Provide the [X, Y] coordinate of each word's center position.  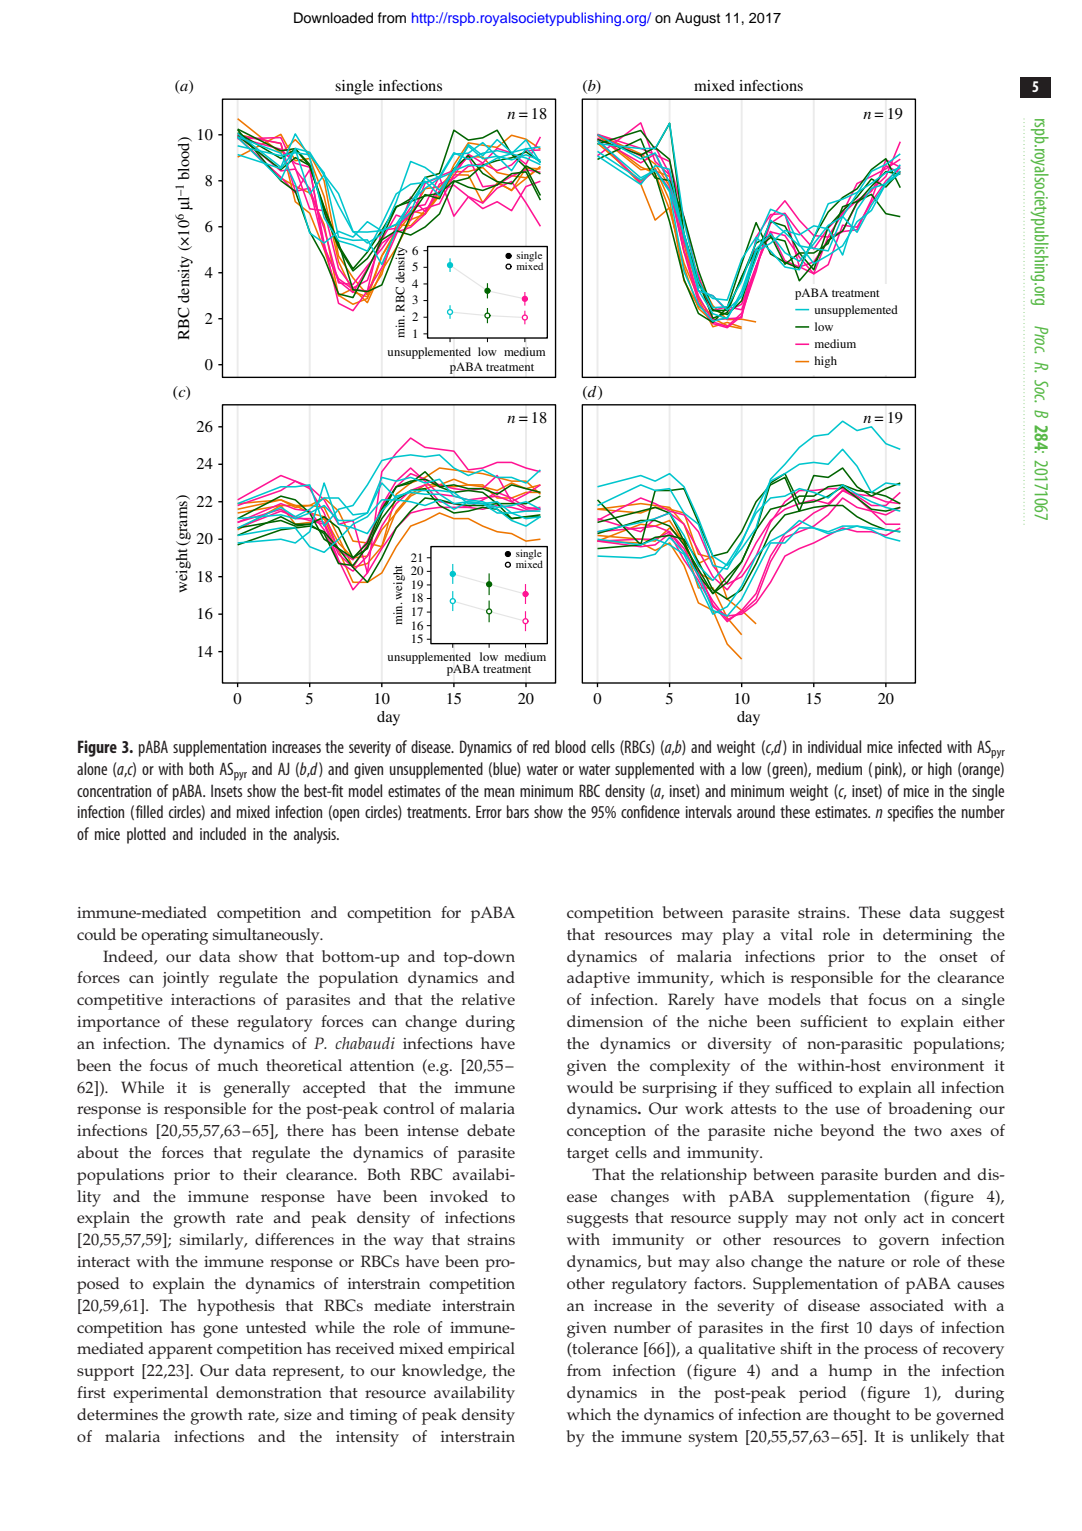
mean [499, 792]
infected [920, 746]
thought [862, 1416]
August [697, 19]
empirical [481, 1350]
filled [149, 811]
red [541, 746]
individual [834, 746]
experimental [160, 1394]
